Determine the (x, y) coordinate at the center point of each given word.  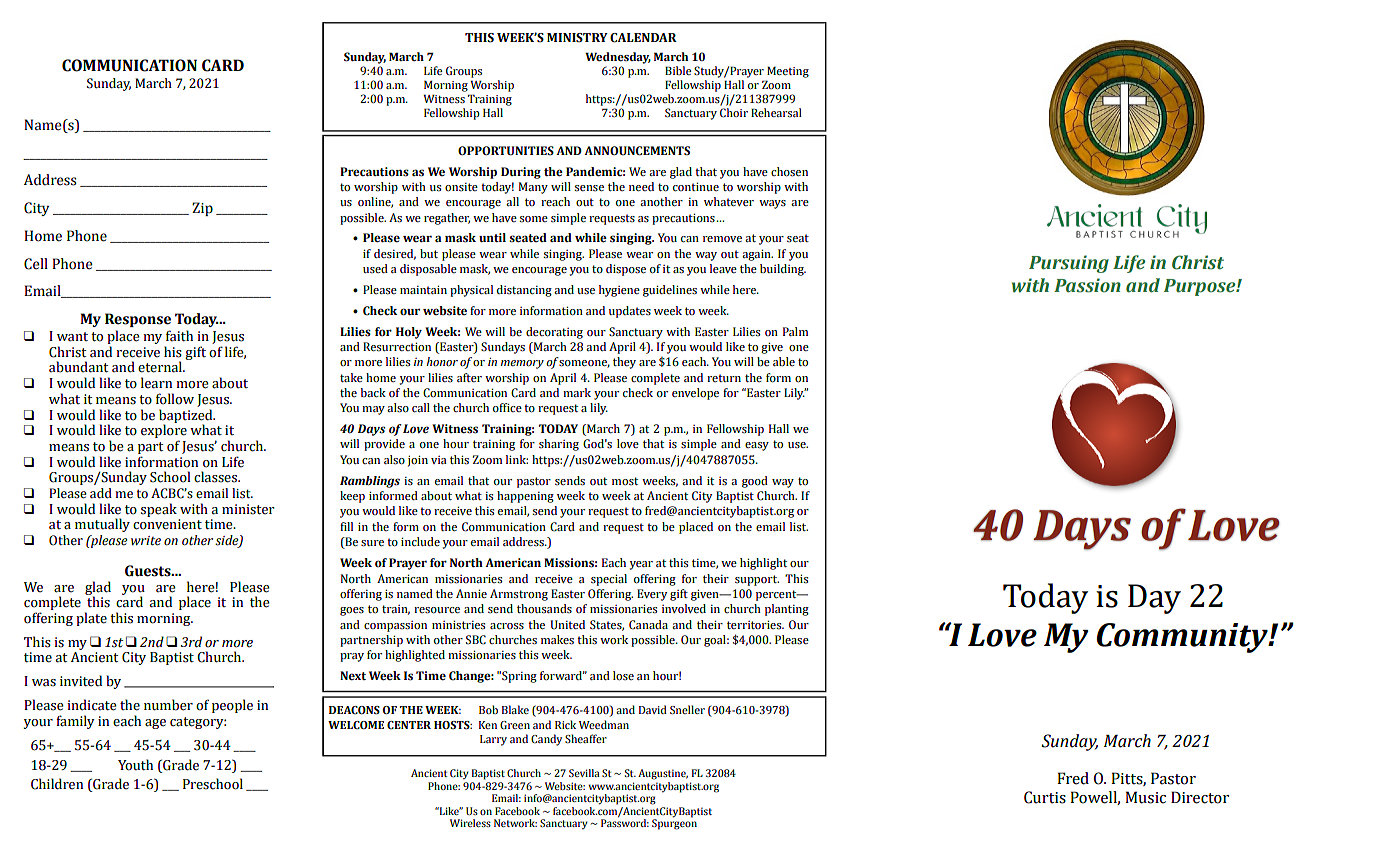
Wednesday (618, 58)
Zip (202, 209)
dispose (626, 270)
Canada (648, 625)
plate (91, 619)
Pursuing (1069, 264)
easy (757, 446)
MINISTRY (577, 38)
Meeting (788, 72)
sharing (559, 445)
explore (164, 432)
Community (1183, 638)
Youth (135, 765)
